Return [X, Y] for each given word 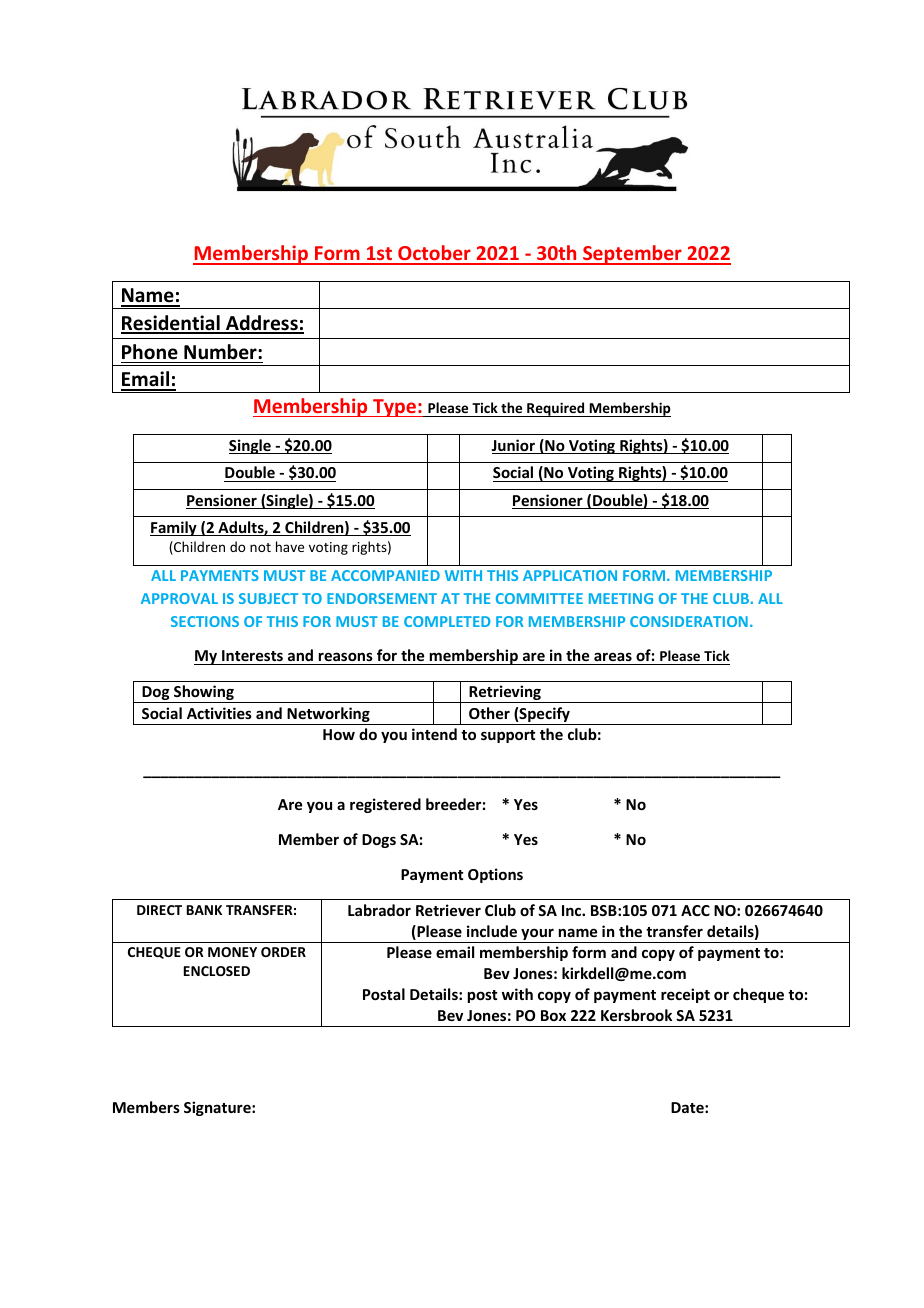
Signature [218, 1108]
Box [553, 1015]
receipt [685, 995]
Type [394, 408]
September [632, 255]
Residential [171, 324]
